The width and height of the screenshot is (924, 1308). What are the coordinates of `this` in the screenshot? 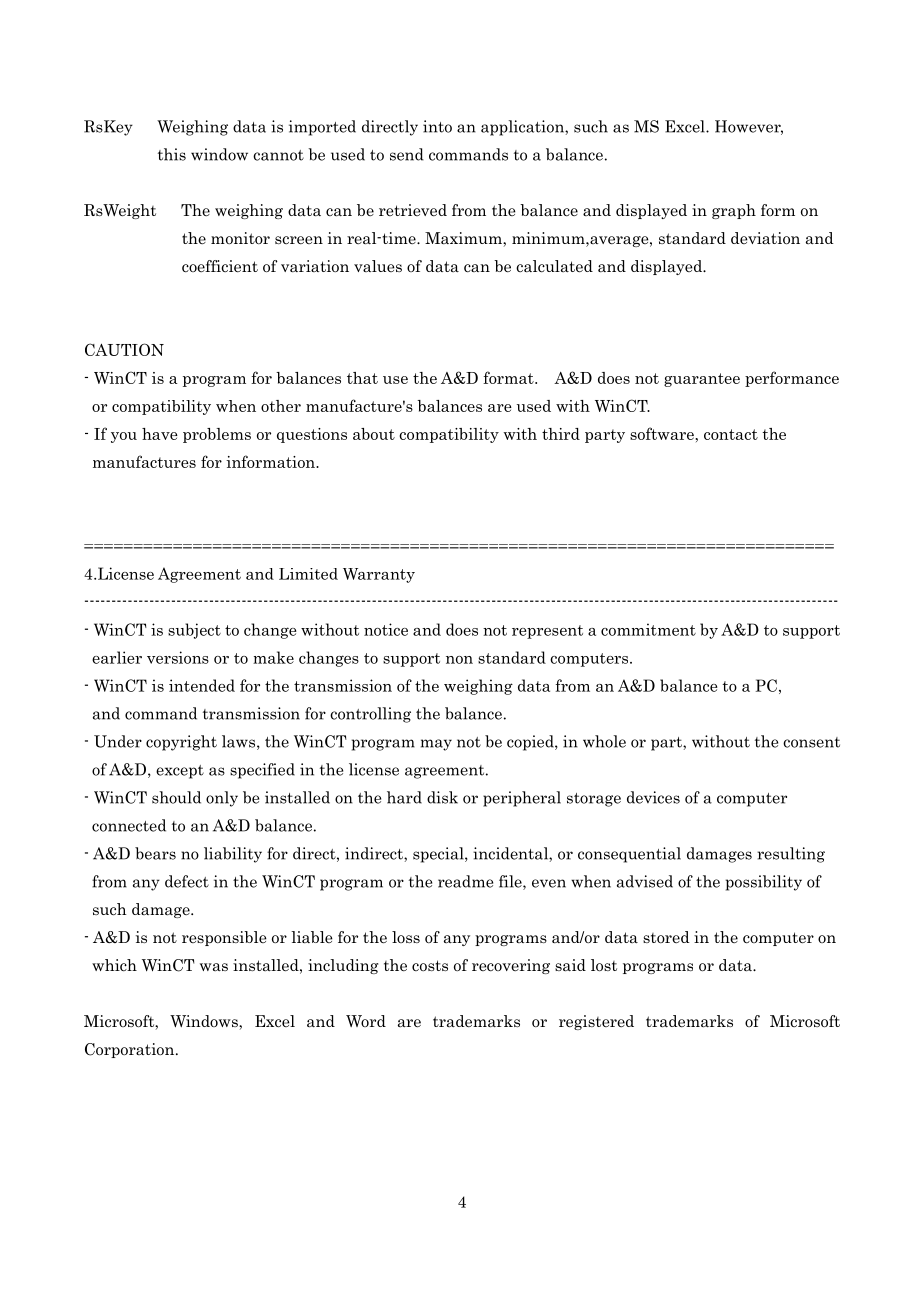 It's located at (172, 154).
